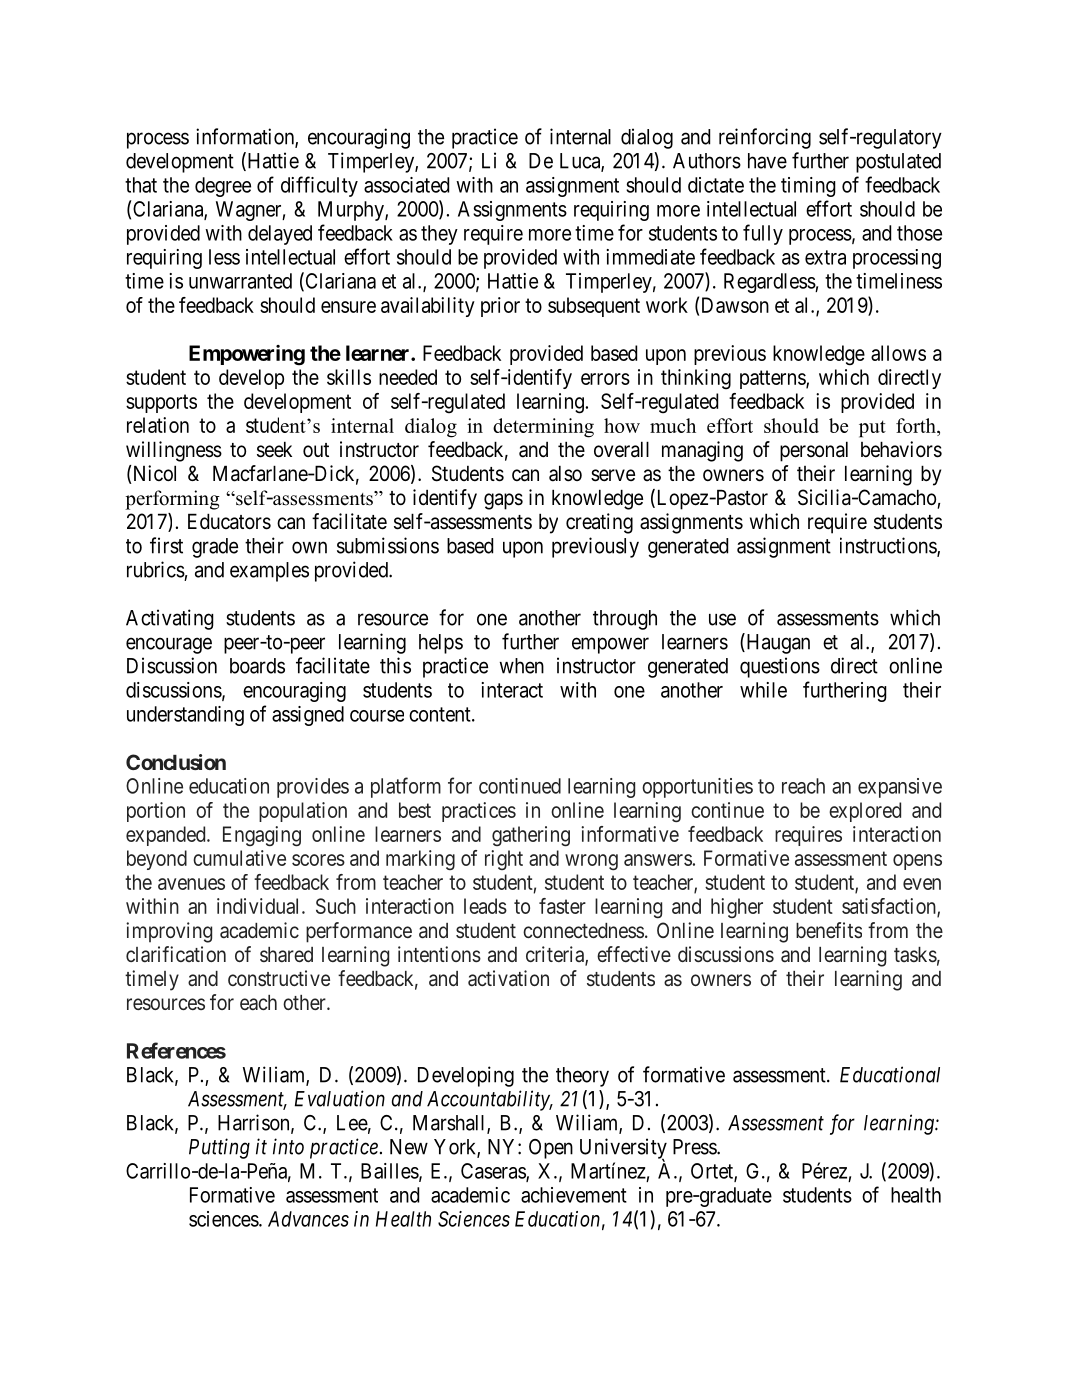 This document has height=1380, width=1067. Describe the element at coordinates (239, 858) in the document. I see `cumulative` at that location.
